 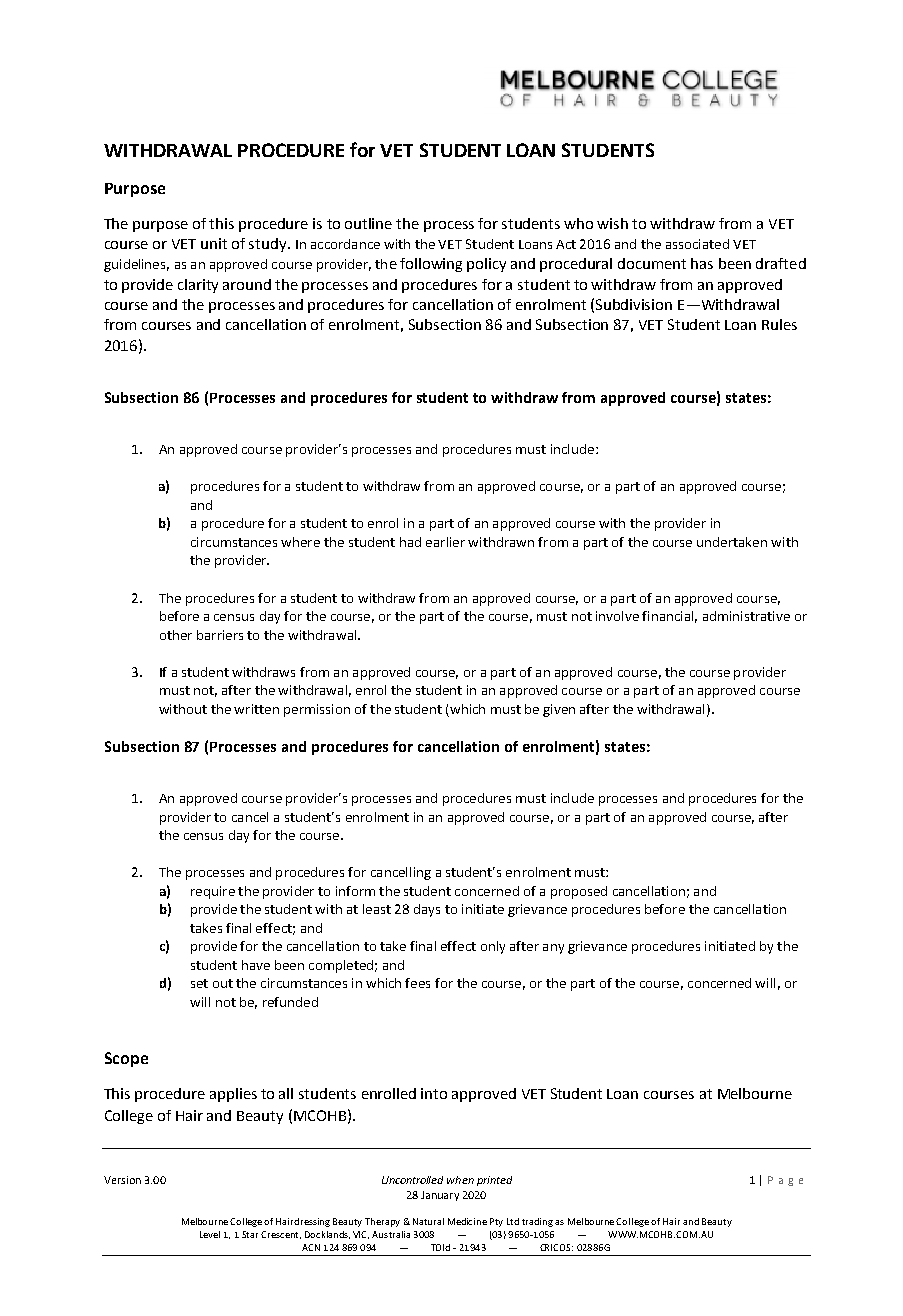 What do you see at coordinates (579, 892) in the screenshot?
I see `proposed` at bounding box center [579, 892].
